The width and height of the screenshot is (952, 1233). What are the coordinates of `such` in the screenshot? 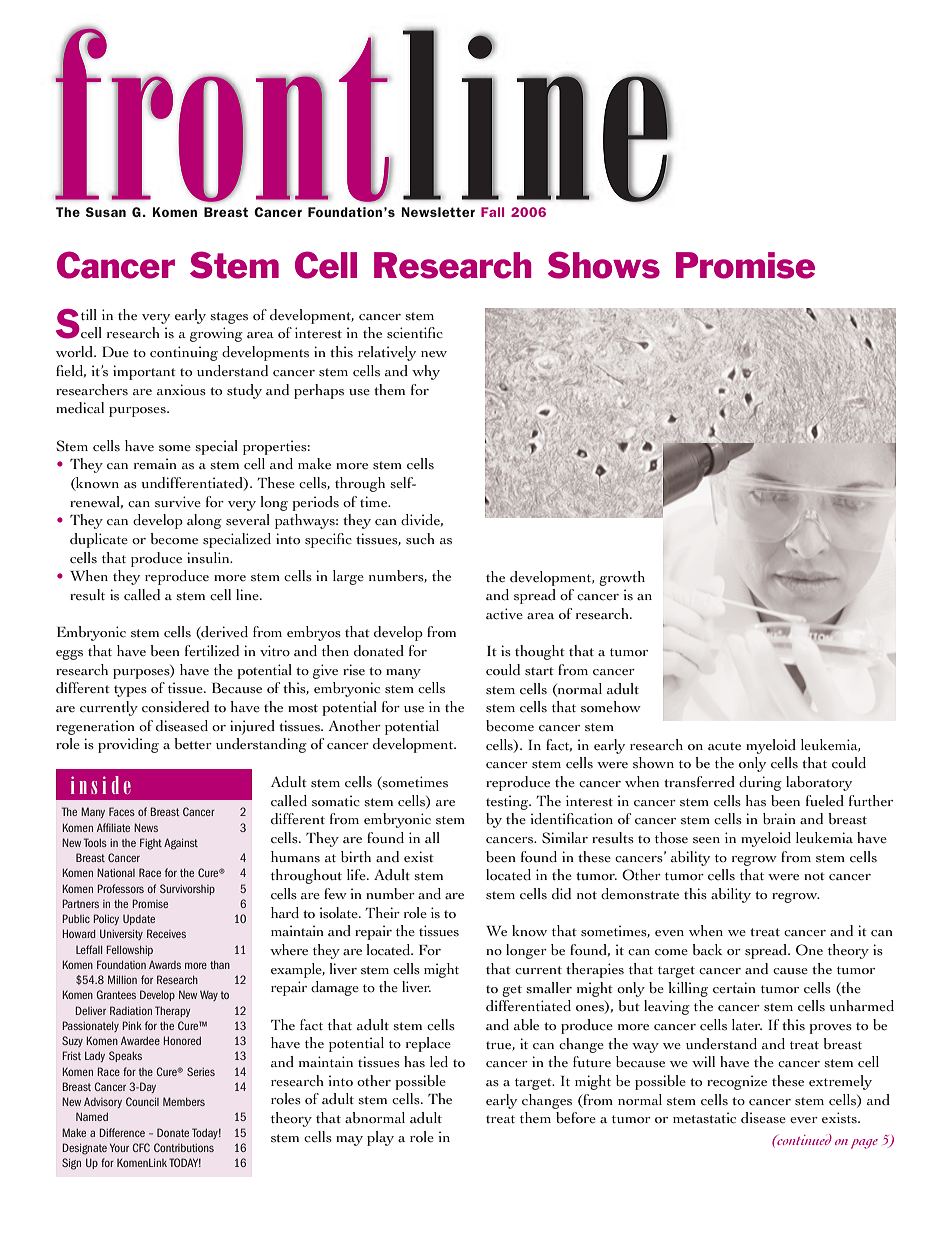 It's located at (420, 538).
